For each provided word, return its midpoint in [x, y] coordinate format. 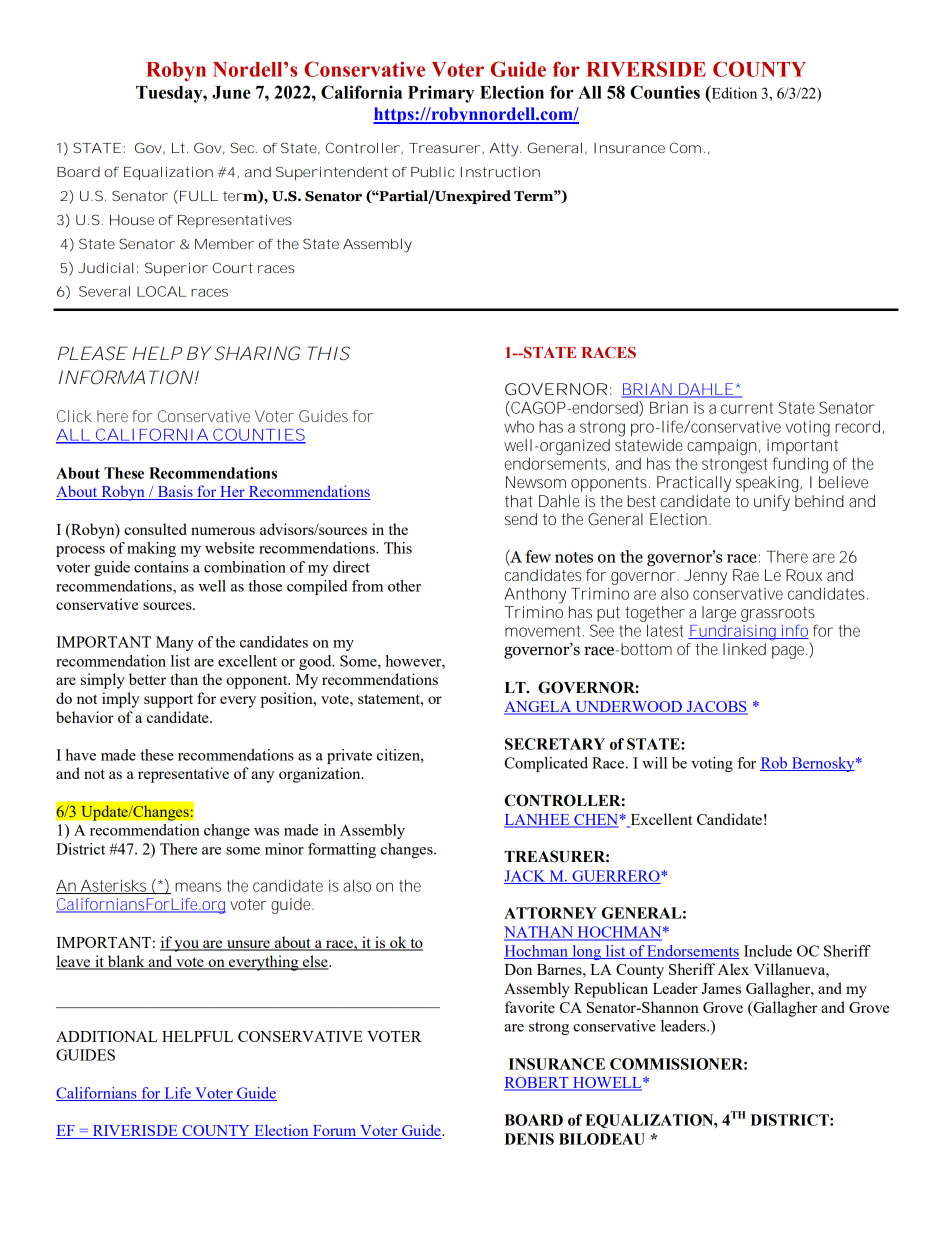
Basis [175, 492]
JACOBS [716, 708]
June [231, 92]
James [721, 988]
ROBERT [537, 1084]
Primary [441, 94]
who [519, 426]
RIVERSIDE [646, 69]
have [81, 755]
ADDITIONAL [107, 1036]
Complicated [546, 764]
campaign [722, 447]
